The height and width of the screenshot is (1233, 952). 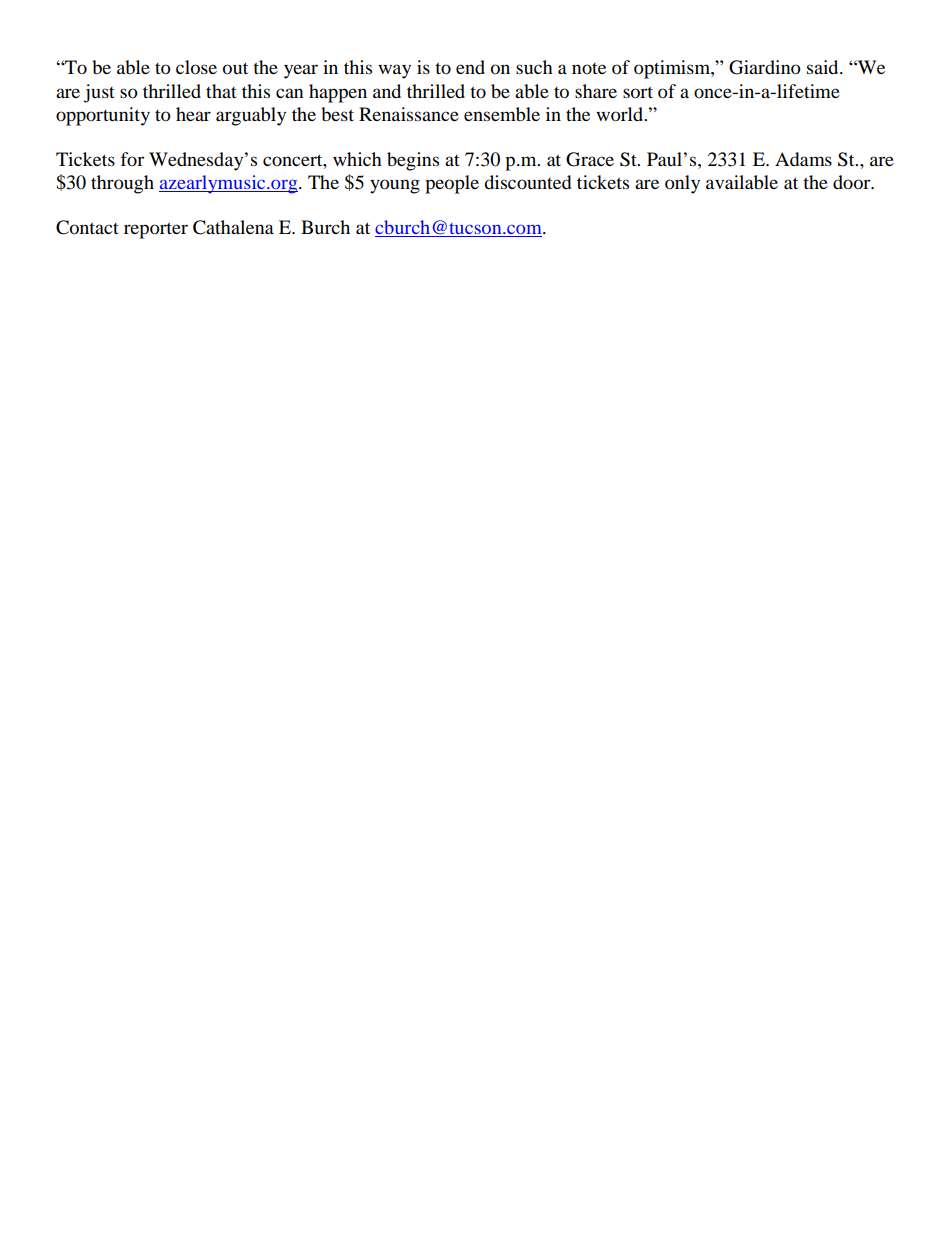 What do you see at coordinates (132, 159) in the screenshot?
I see `for` at bounding box center [132, 159].
